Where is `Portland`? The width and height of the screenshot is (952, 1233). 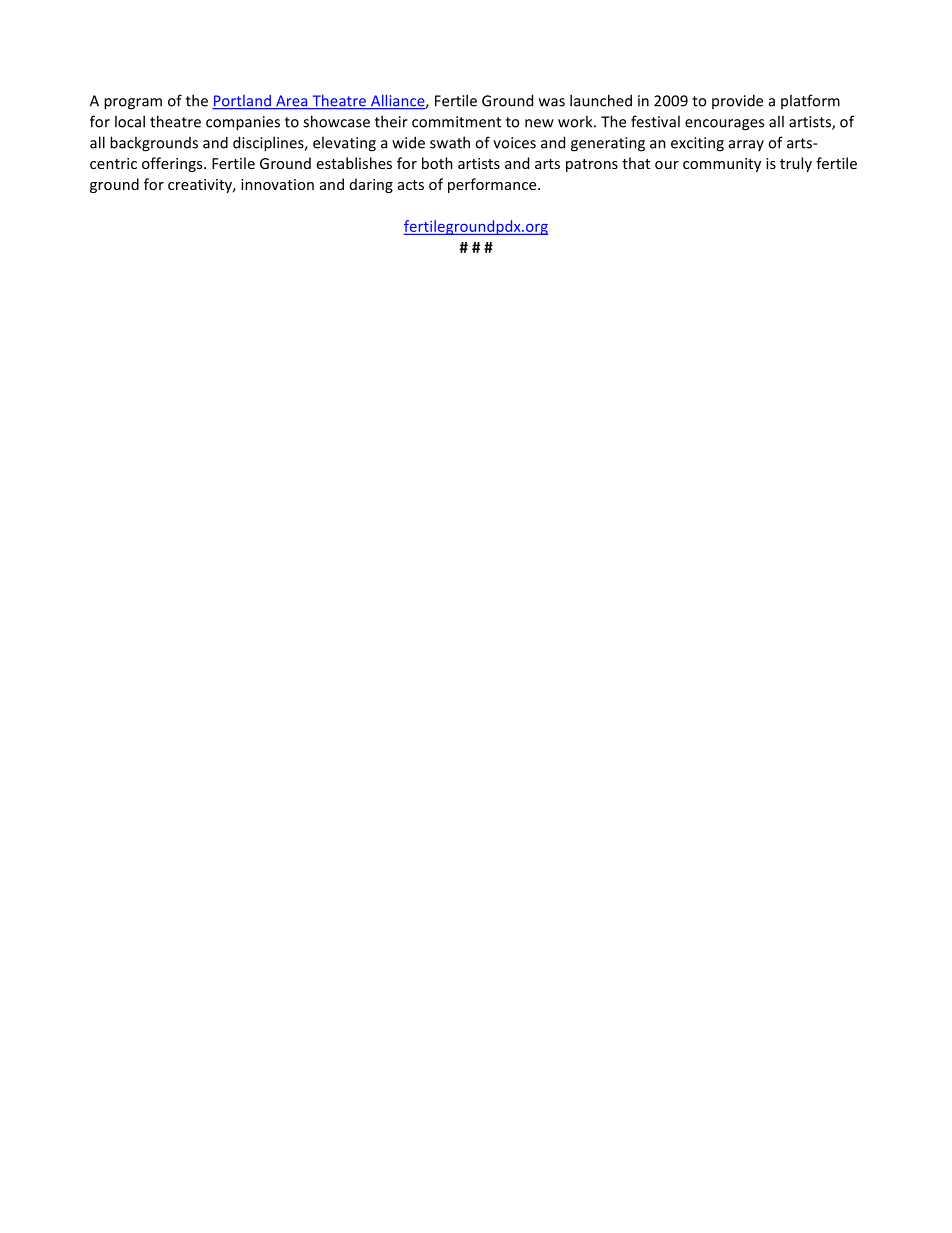
Portland is located at coordinates (242, 102).
